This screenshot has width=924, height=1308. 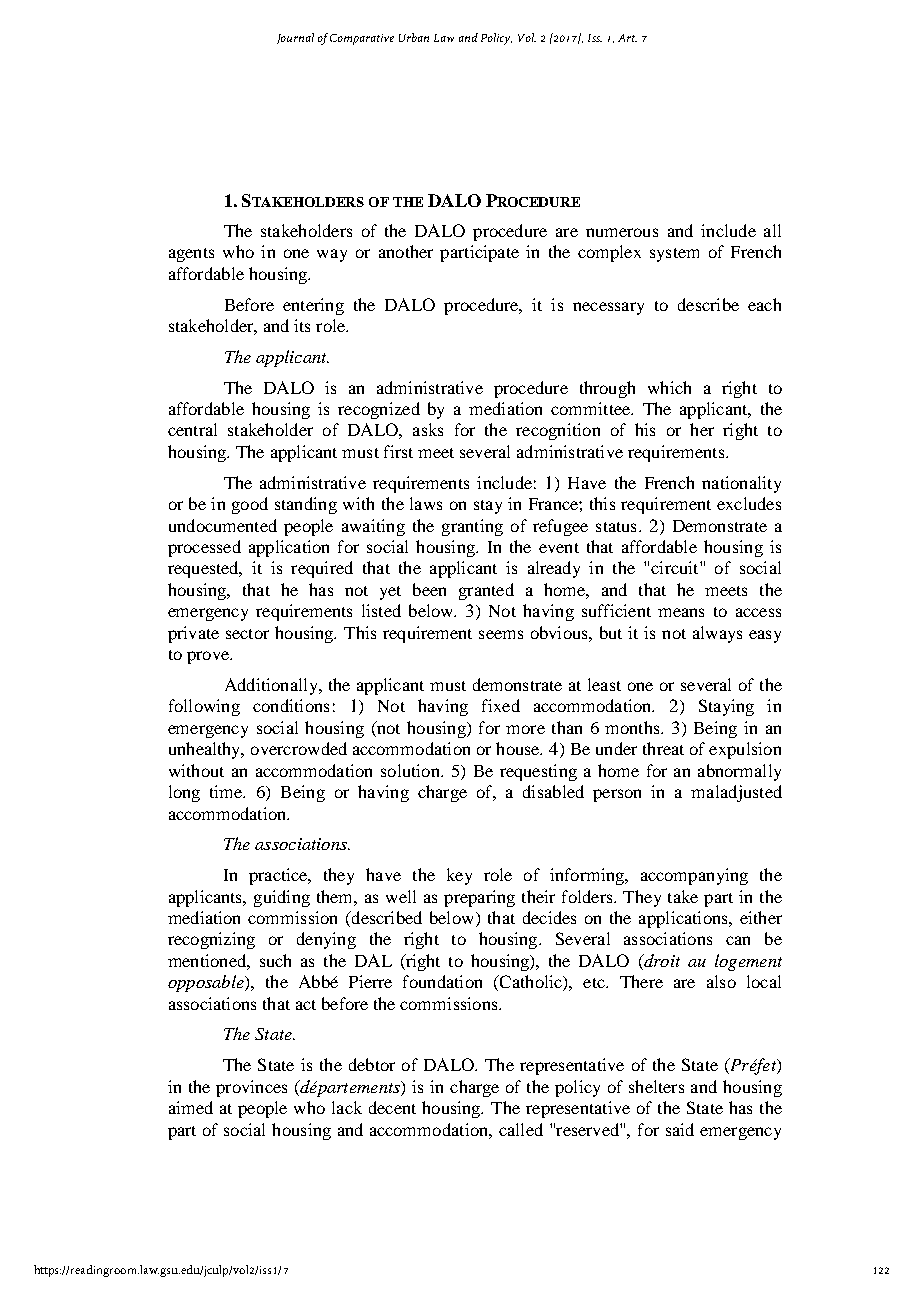 I want to click on requested, so click(x=204, y=569).
